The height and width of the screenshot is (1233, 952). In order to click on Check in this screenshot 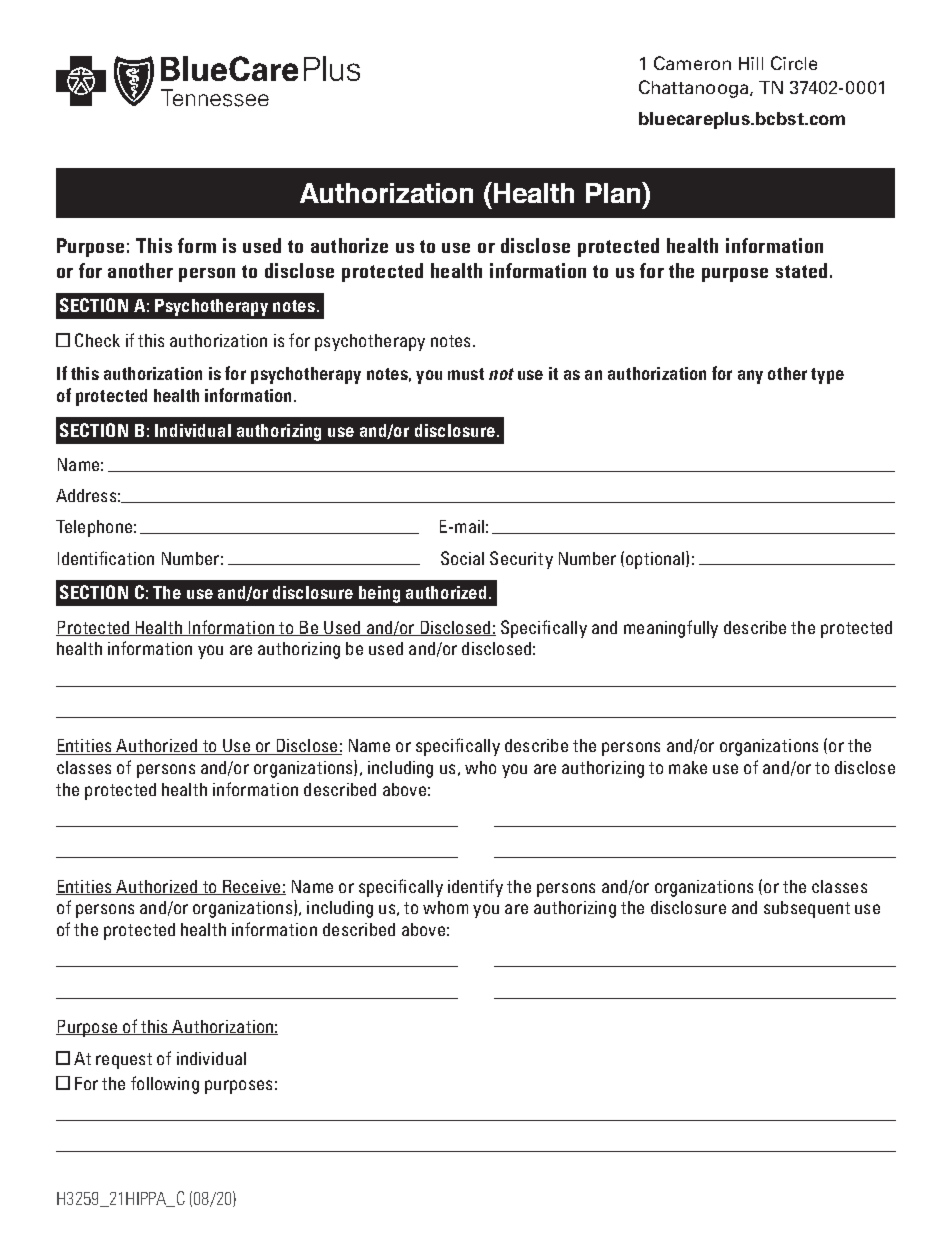, I will do `click(97, 340)`.
